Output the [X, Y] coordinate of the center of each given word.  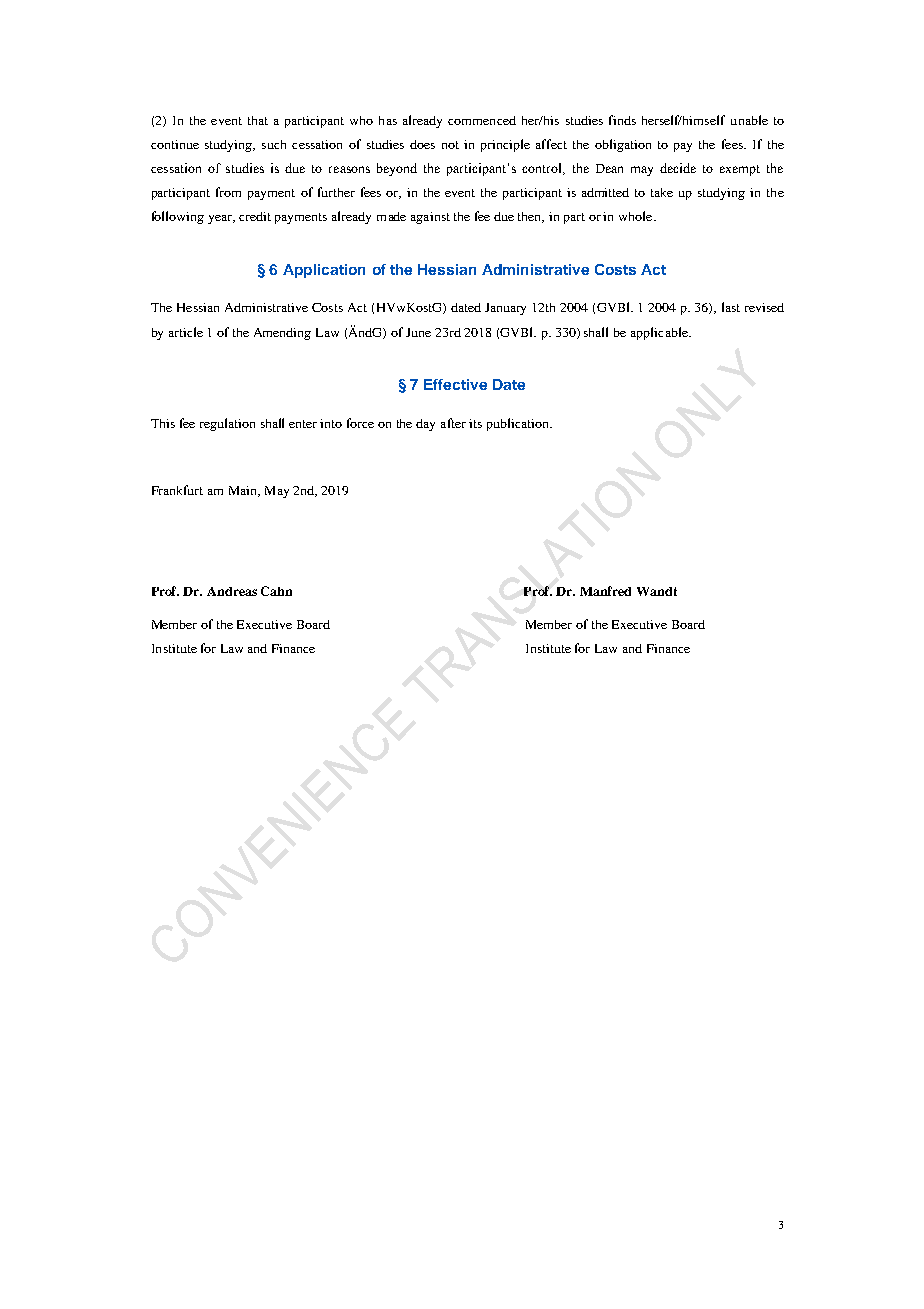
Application [324, 271]
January [505, 309]
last [731, 307]
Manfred [605, 591]
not [450, 145]
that [258, 120]
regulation [227, 424]
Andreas [232, 591]
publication [519, 424]
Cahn [276, 591]
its [475, 423]
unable [749, 120]
